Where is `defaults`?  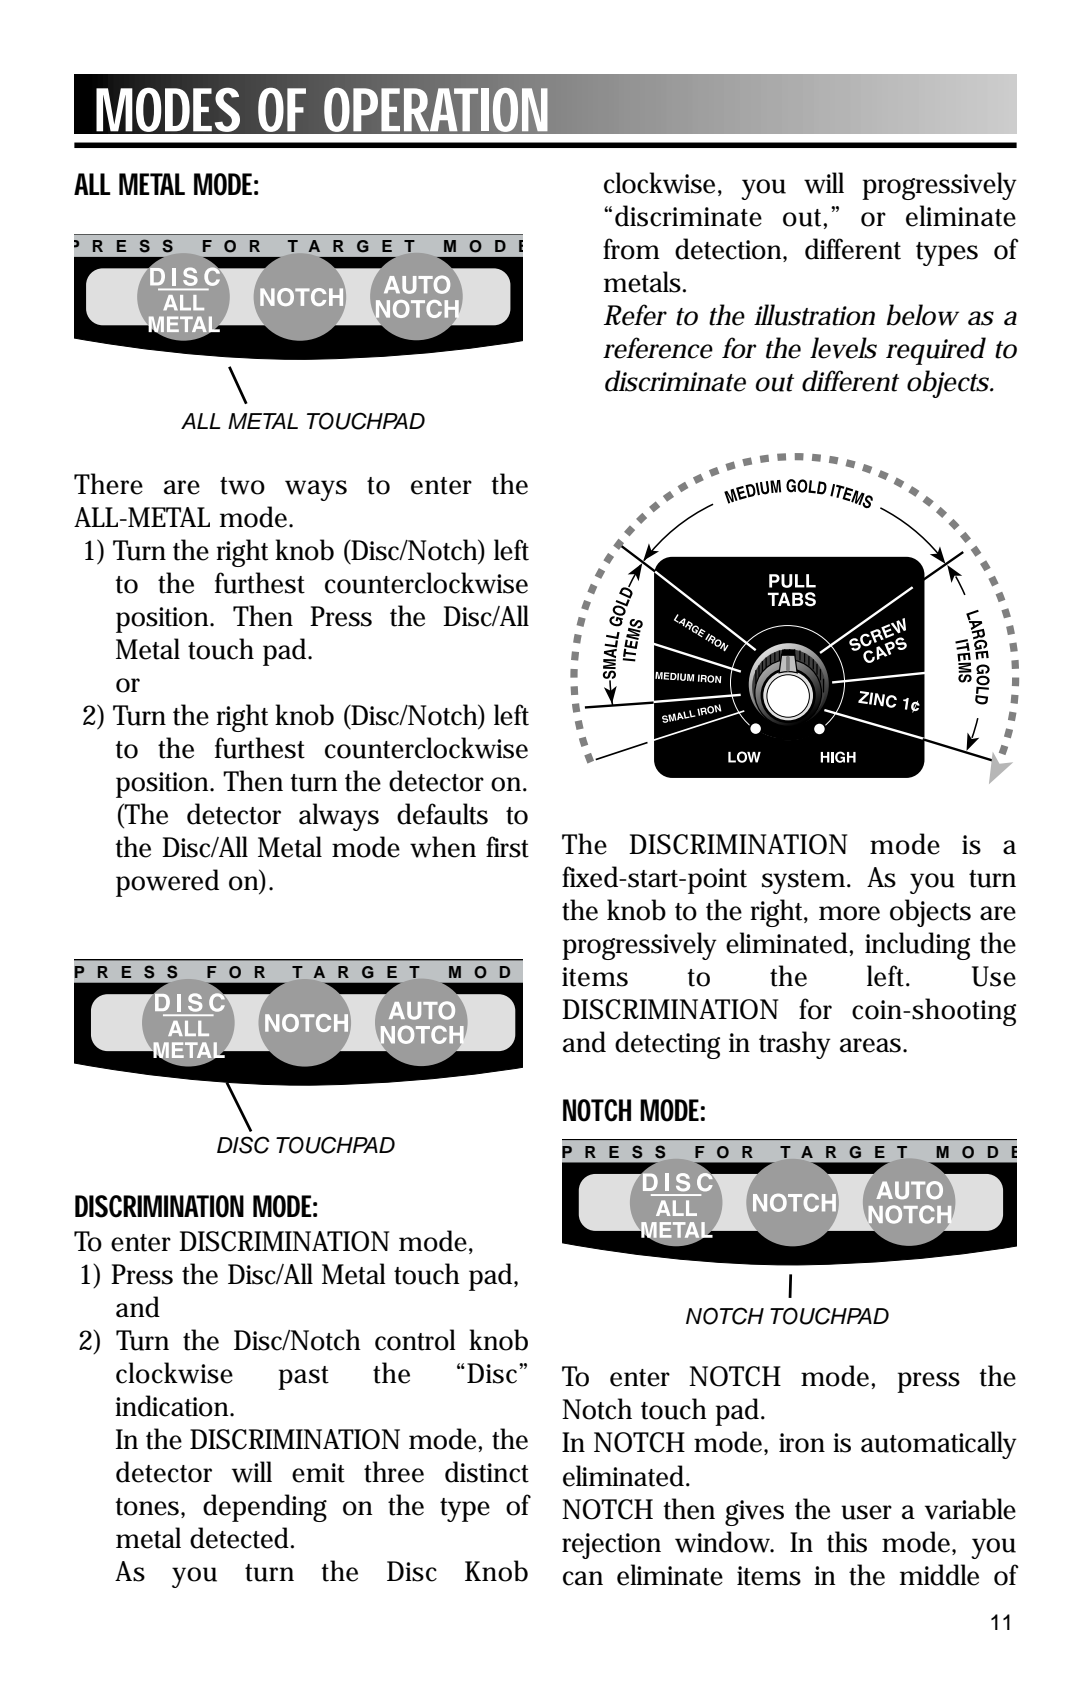
defaults is located at coordinates (442, 814).
